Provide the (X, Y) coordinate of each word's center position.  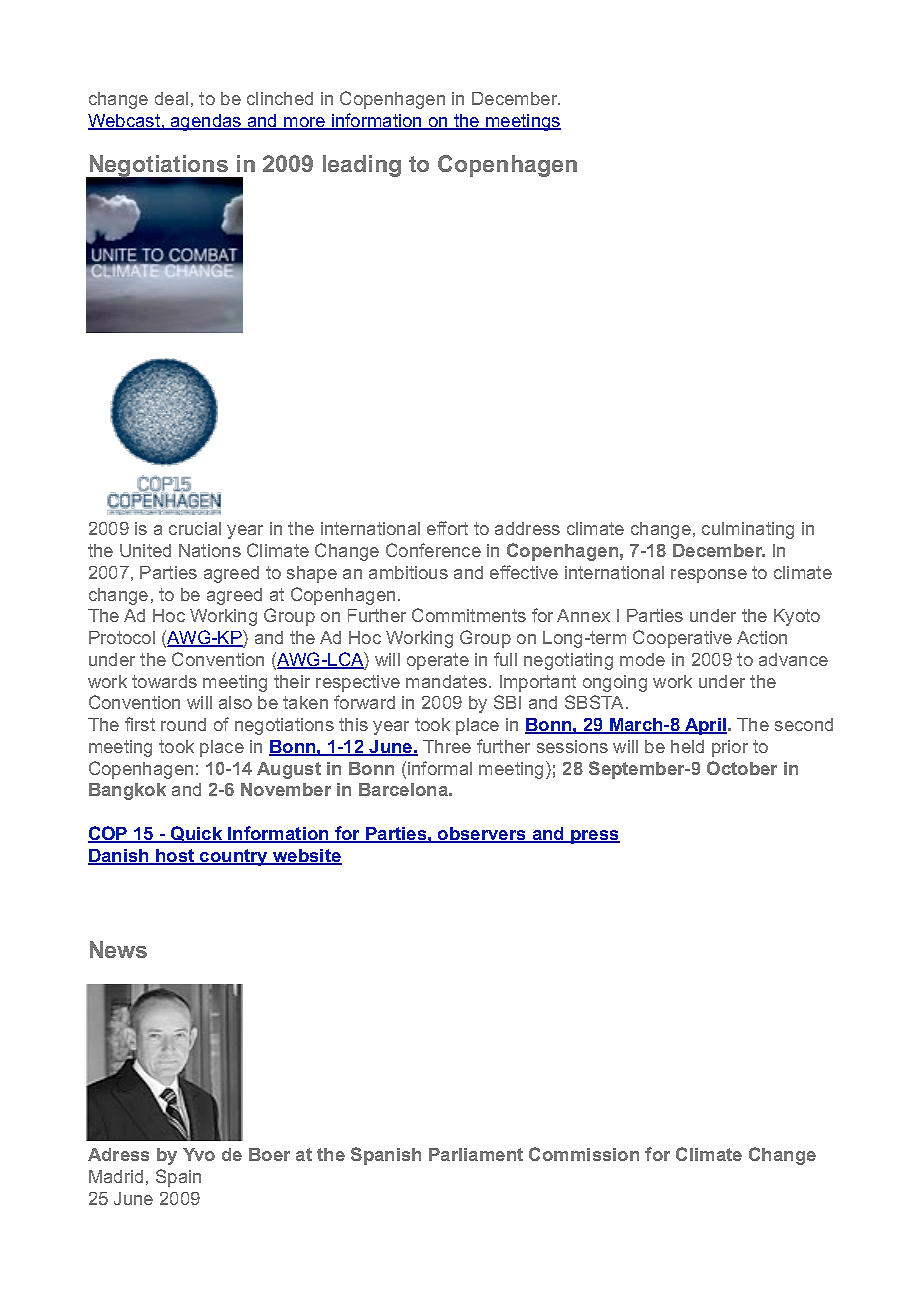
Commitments (469, 615)
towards (164, 681)
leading (362, 166)
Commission (584, 1154)
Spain (178, 1178)
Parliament (476, 1154)
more (305, 123)
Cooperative (682, 639)
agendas (206, 122)
